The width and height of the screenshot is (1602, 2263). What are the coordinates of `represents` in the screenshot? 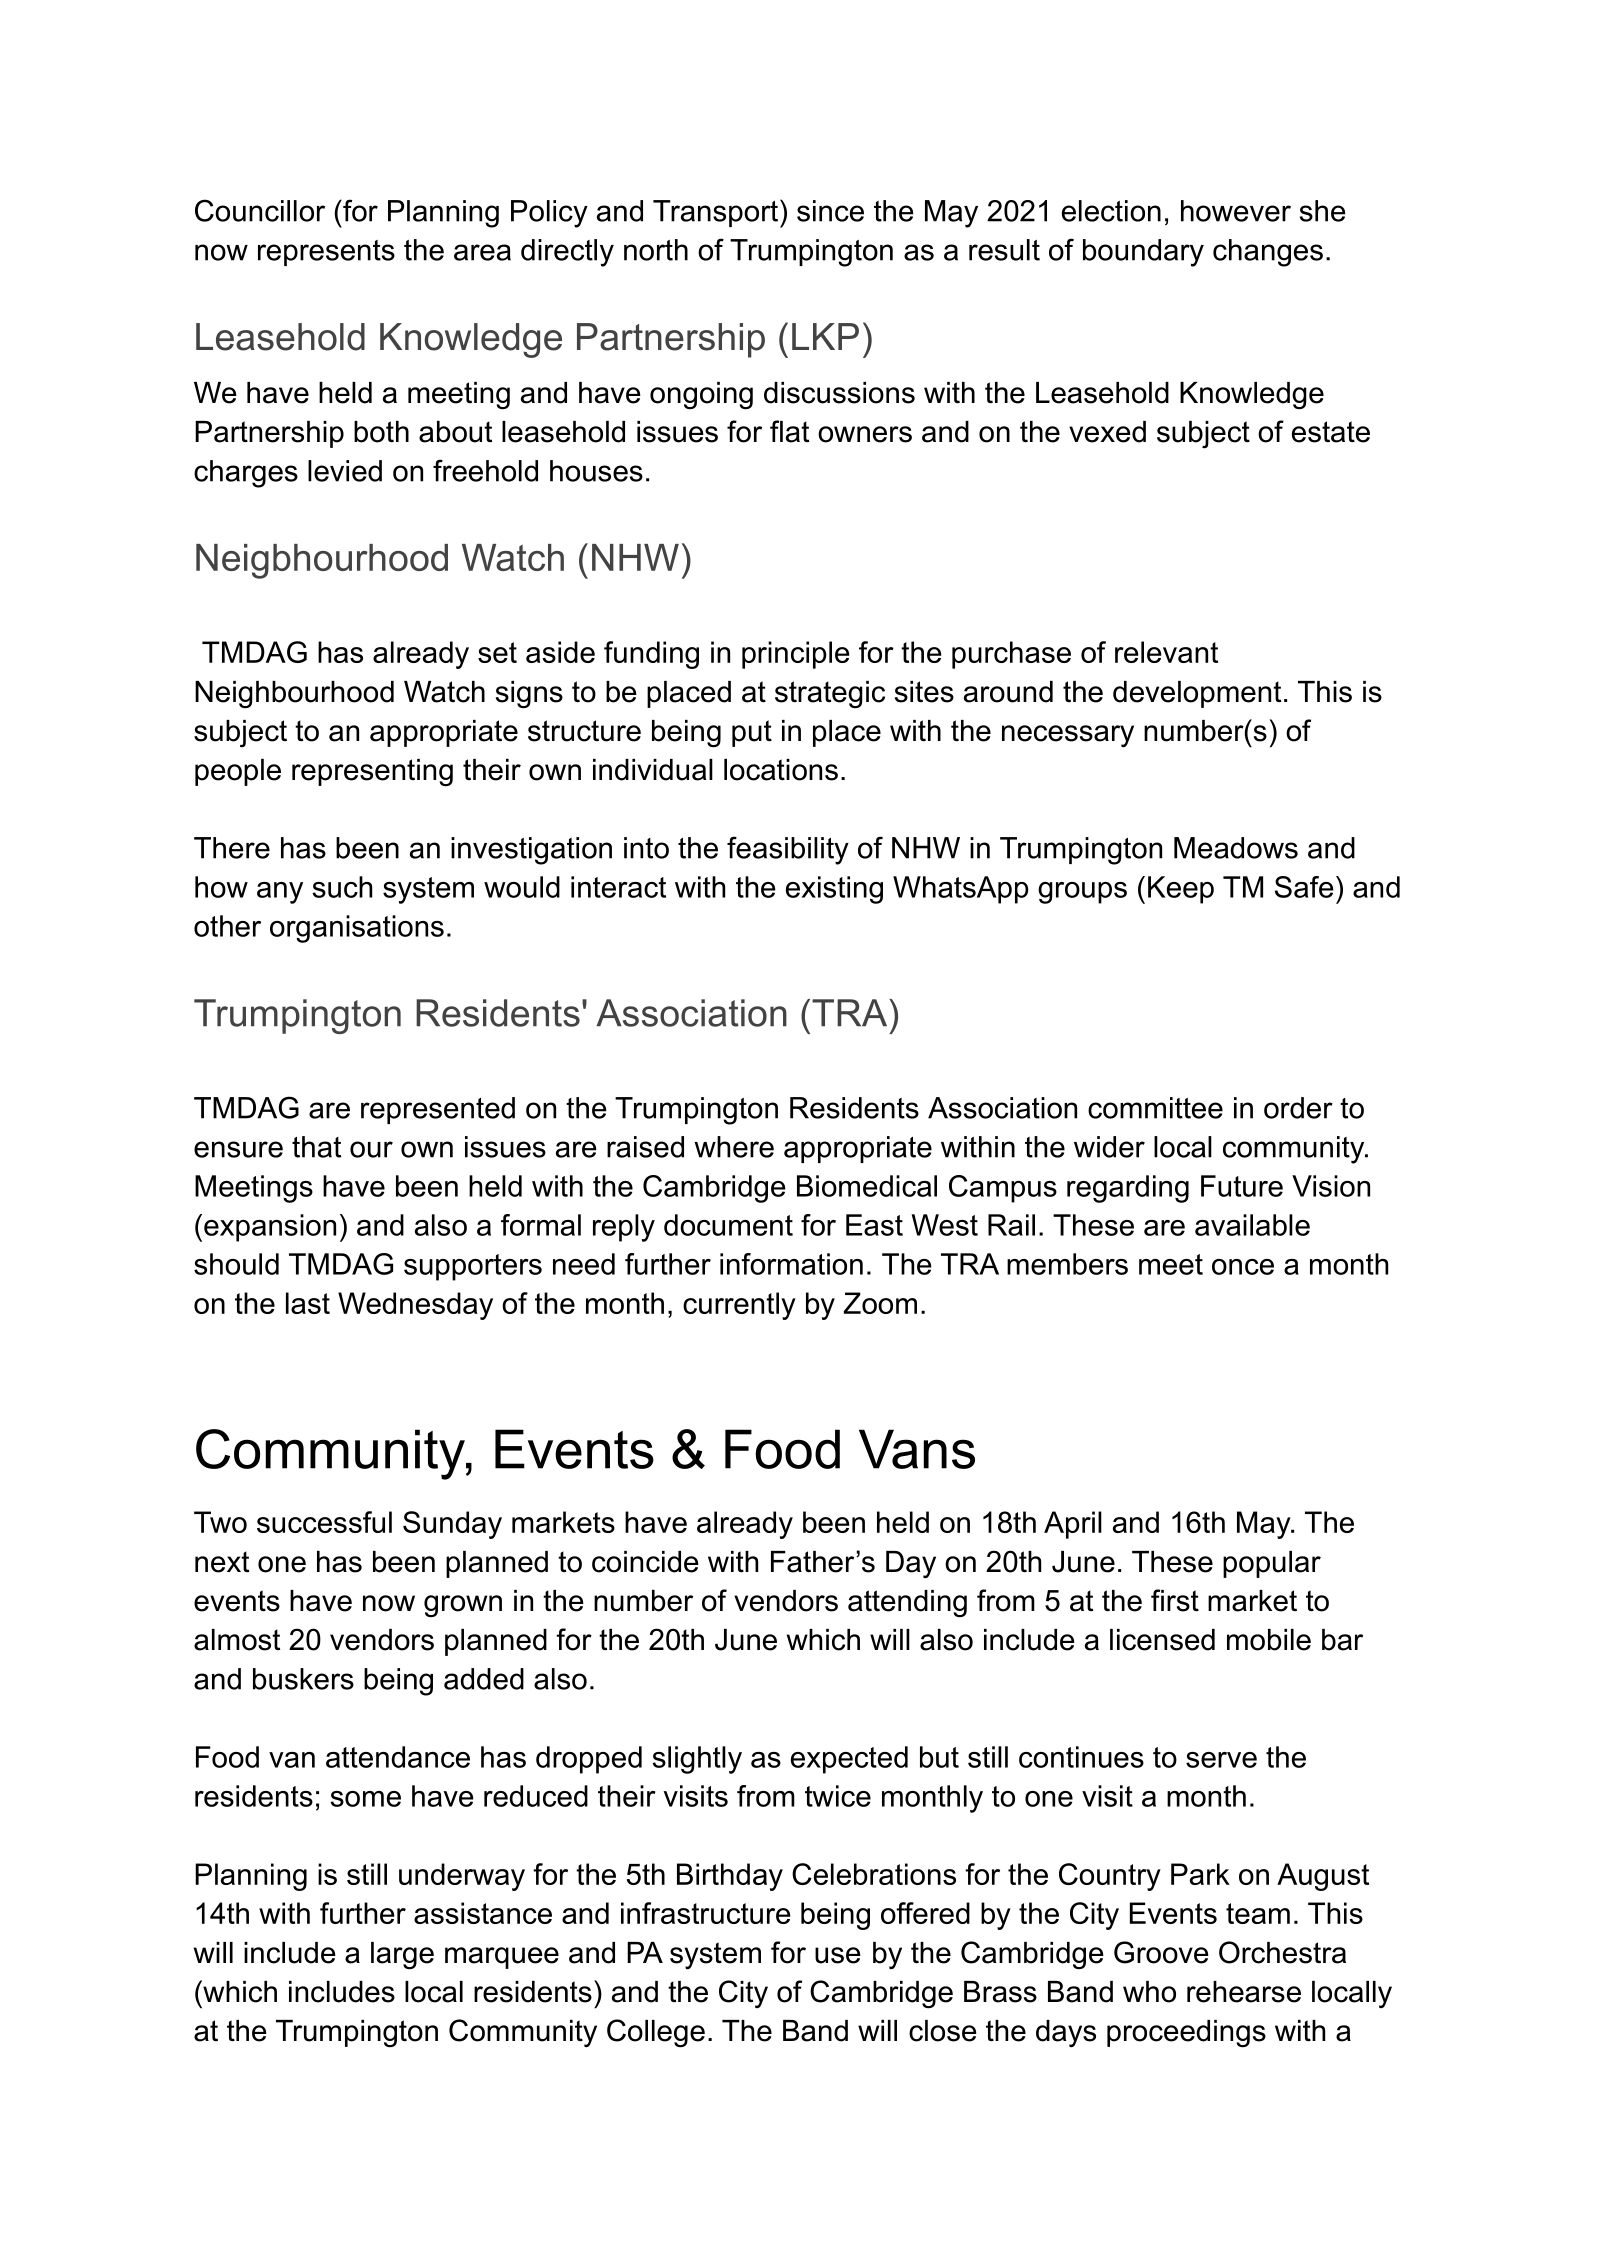 It's located at (326, 253).
